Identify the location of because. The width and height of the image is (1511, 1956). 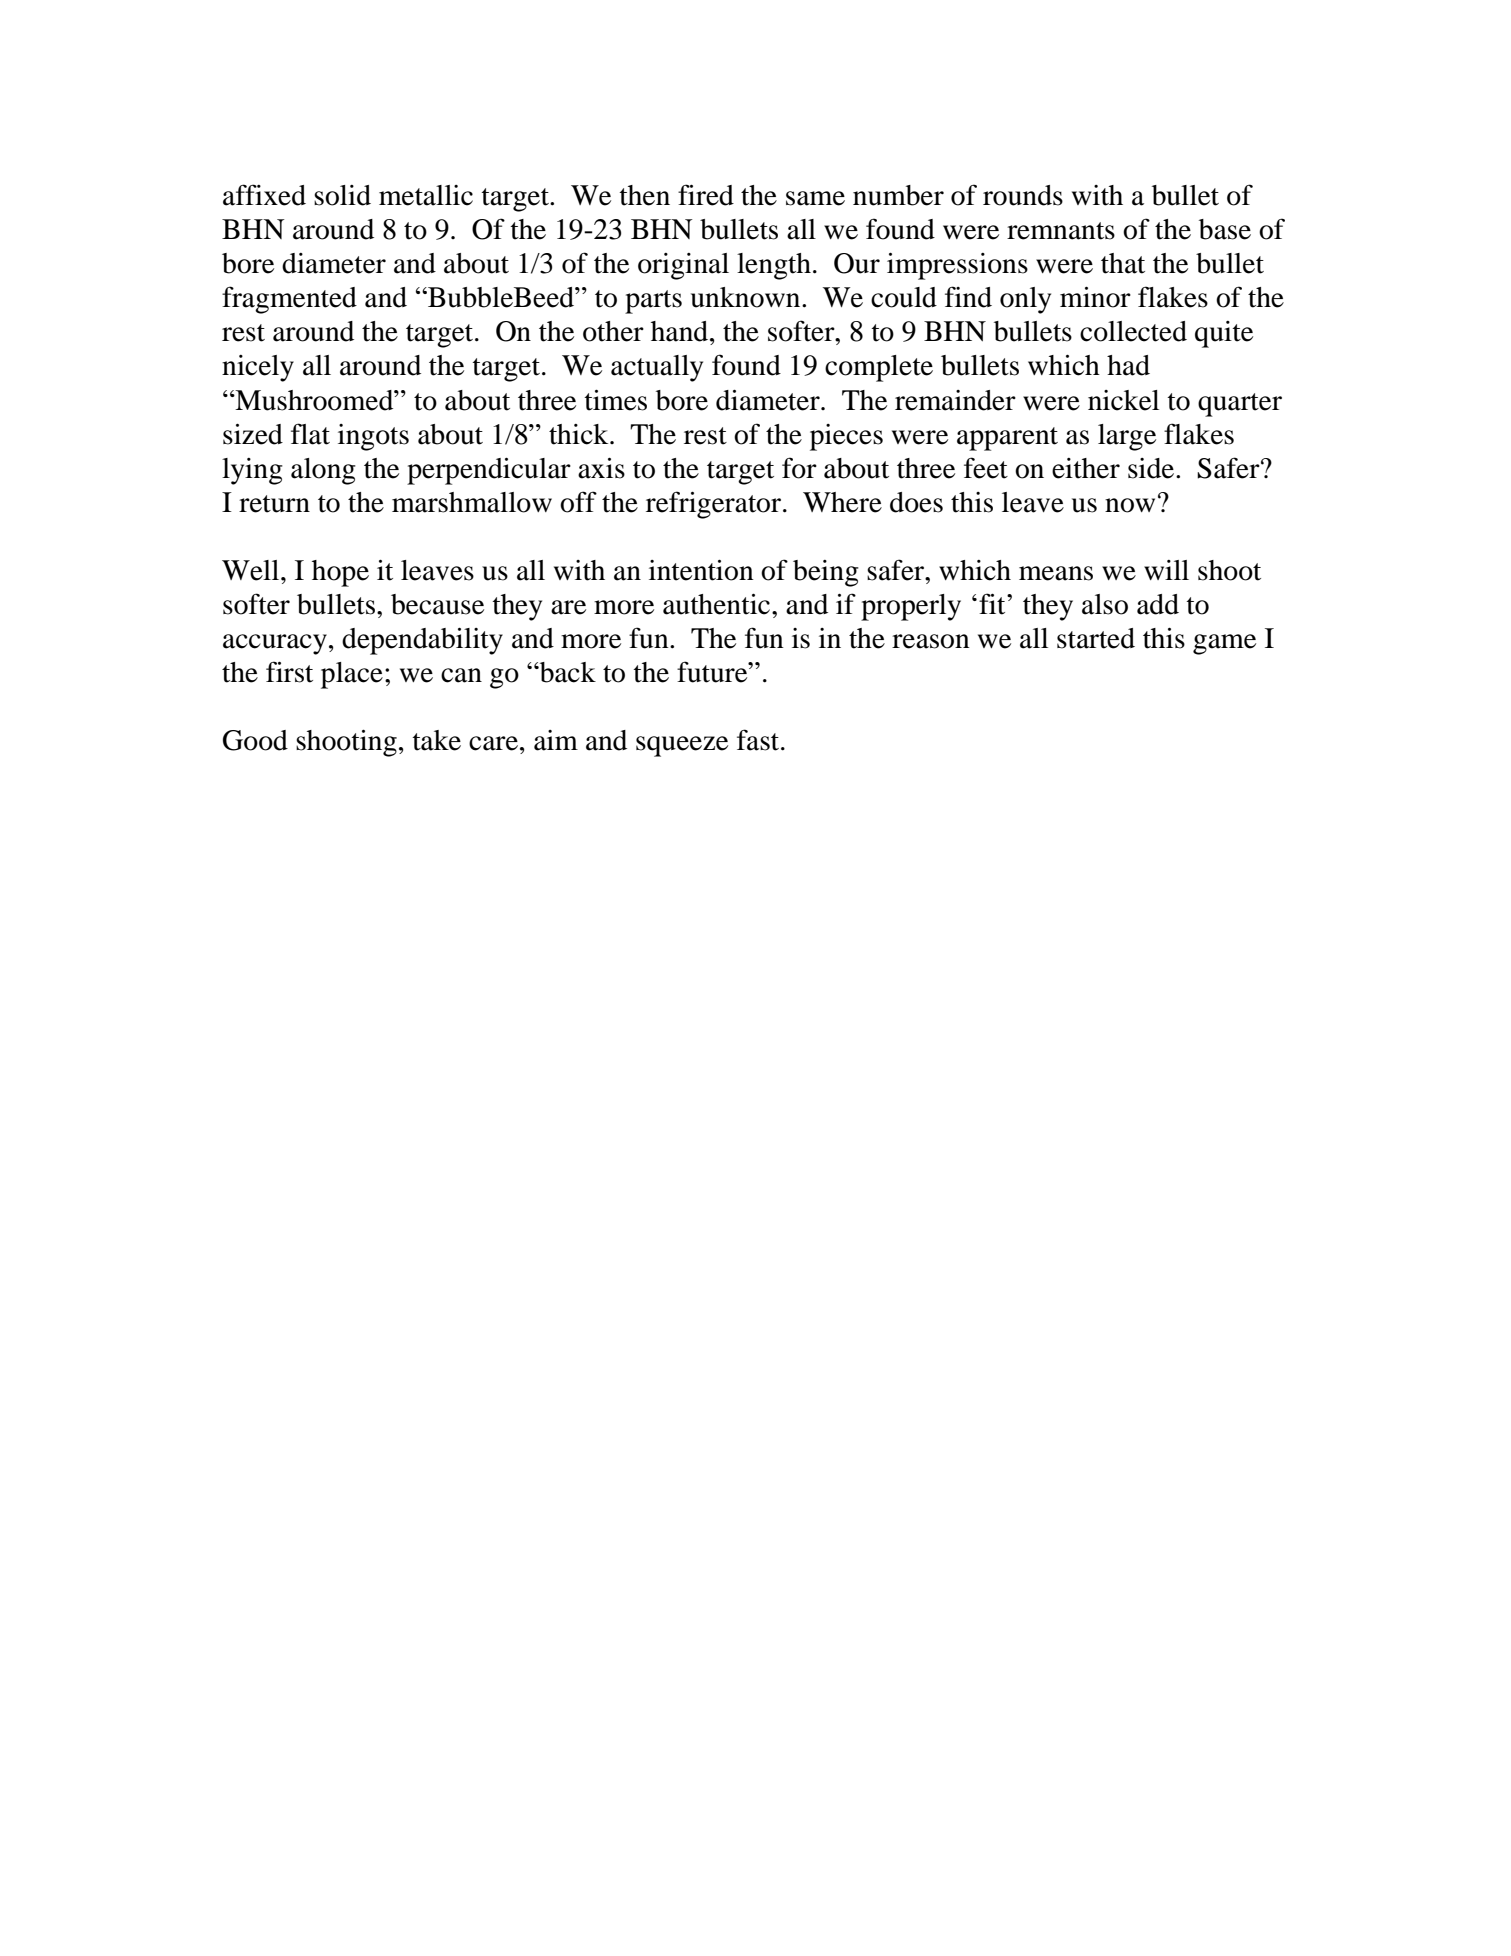
(437, 604).
